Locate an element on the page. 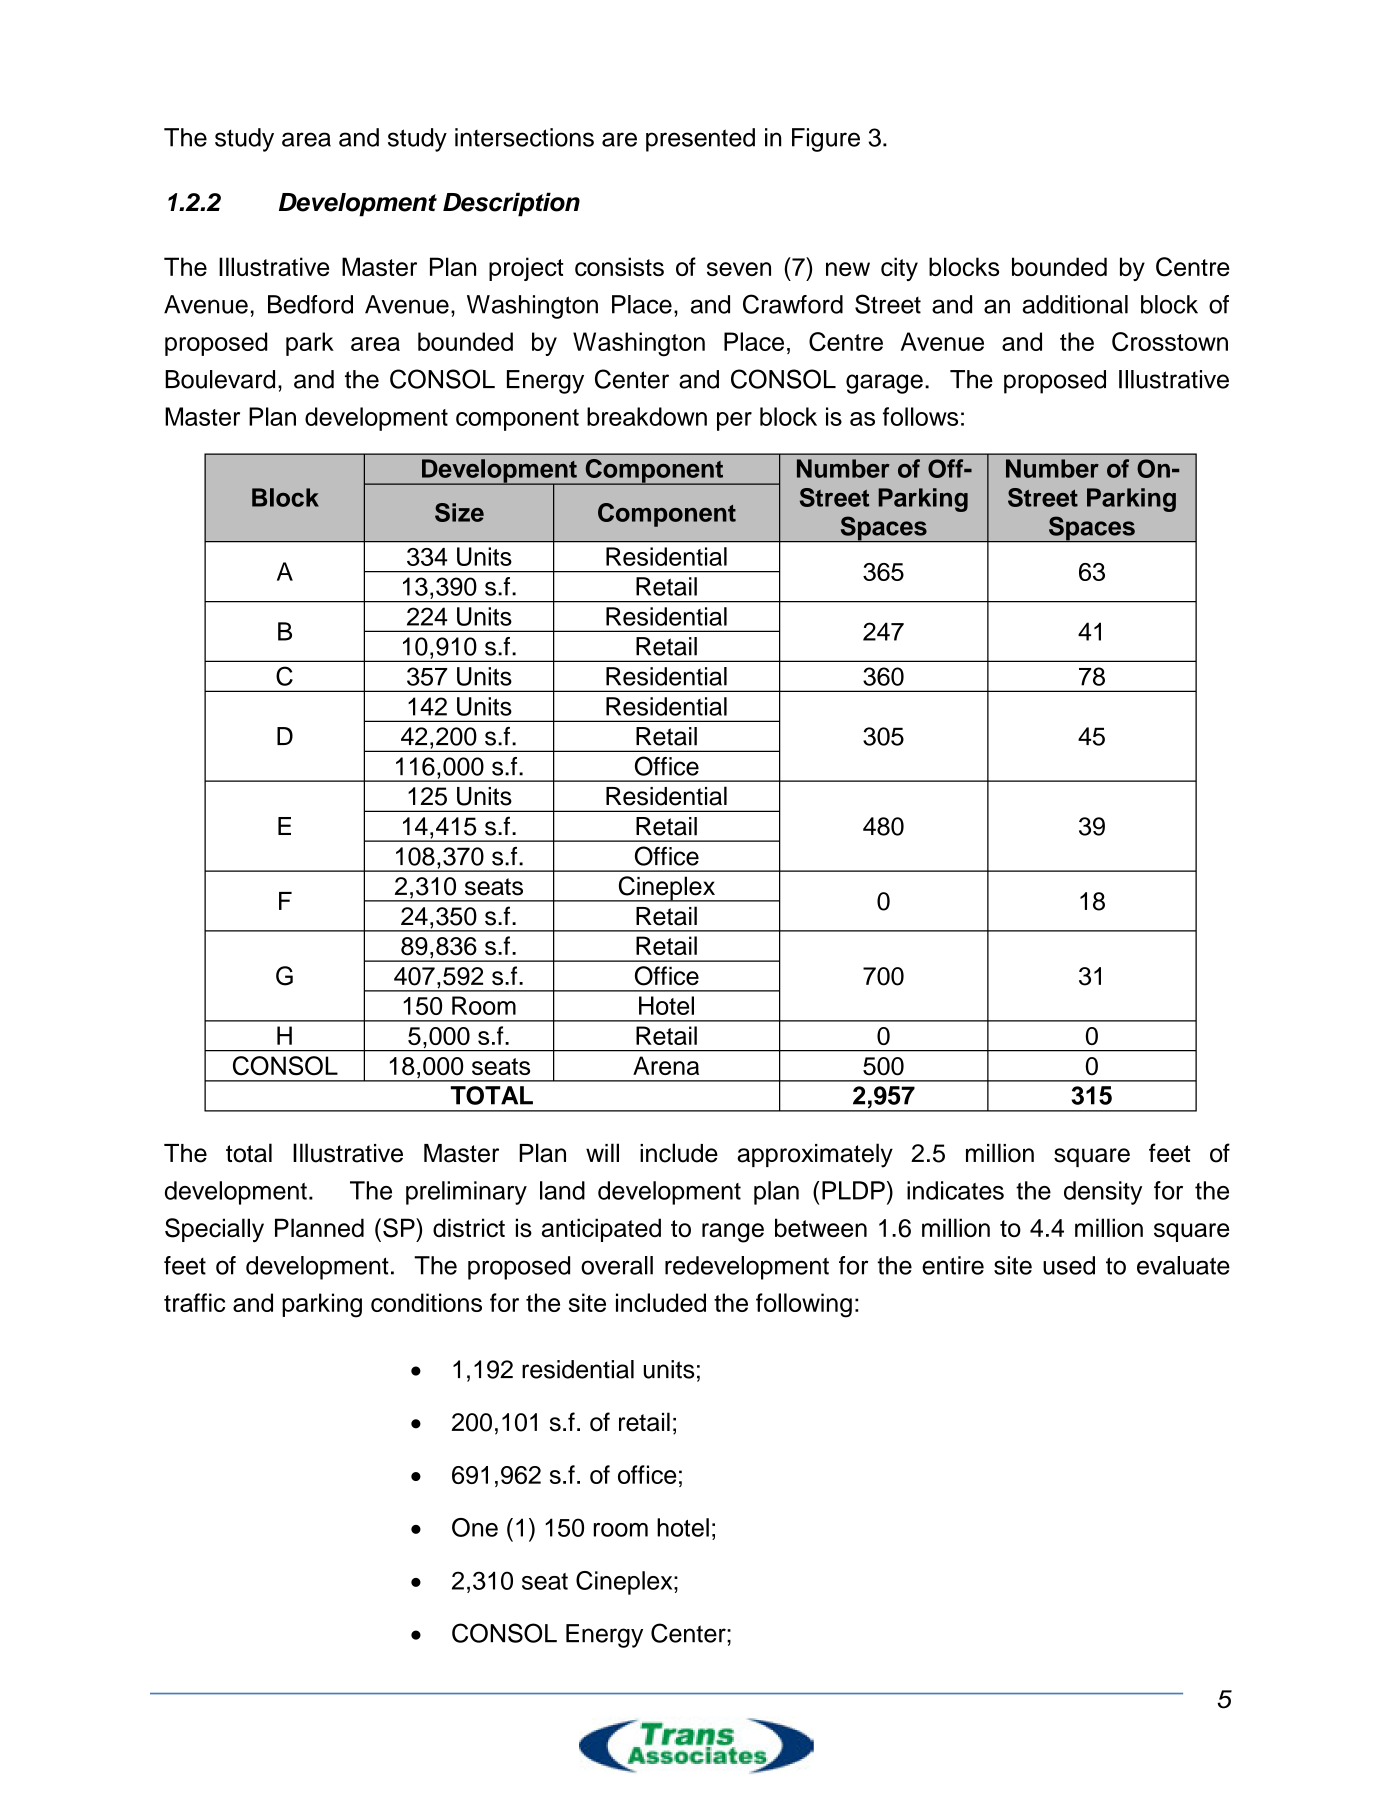  overall is located at coordinates (617, 1265).
